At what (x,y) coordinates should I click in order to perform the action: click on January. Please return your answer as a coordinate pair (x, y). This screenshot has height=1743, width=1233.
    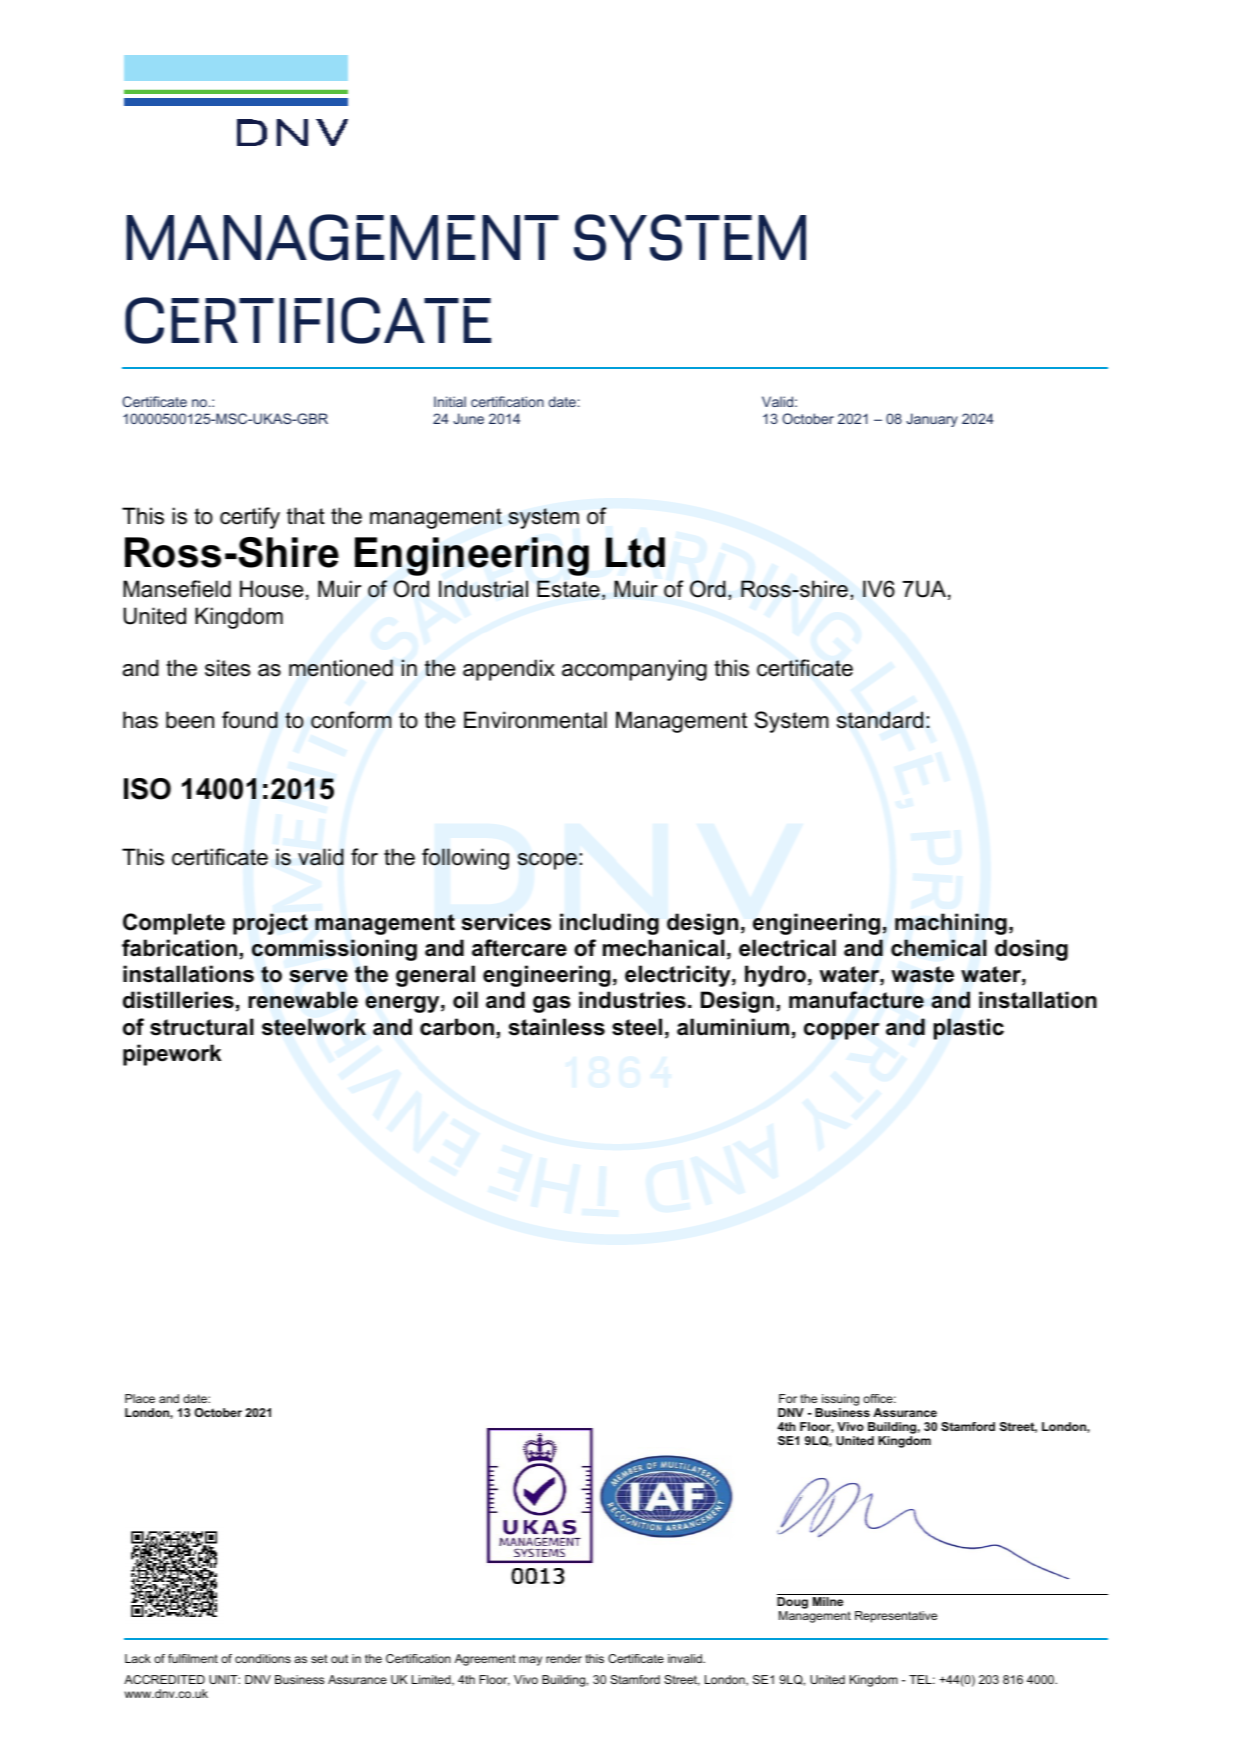
    Looking at the image, I should click on (932, 420).
